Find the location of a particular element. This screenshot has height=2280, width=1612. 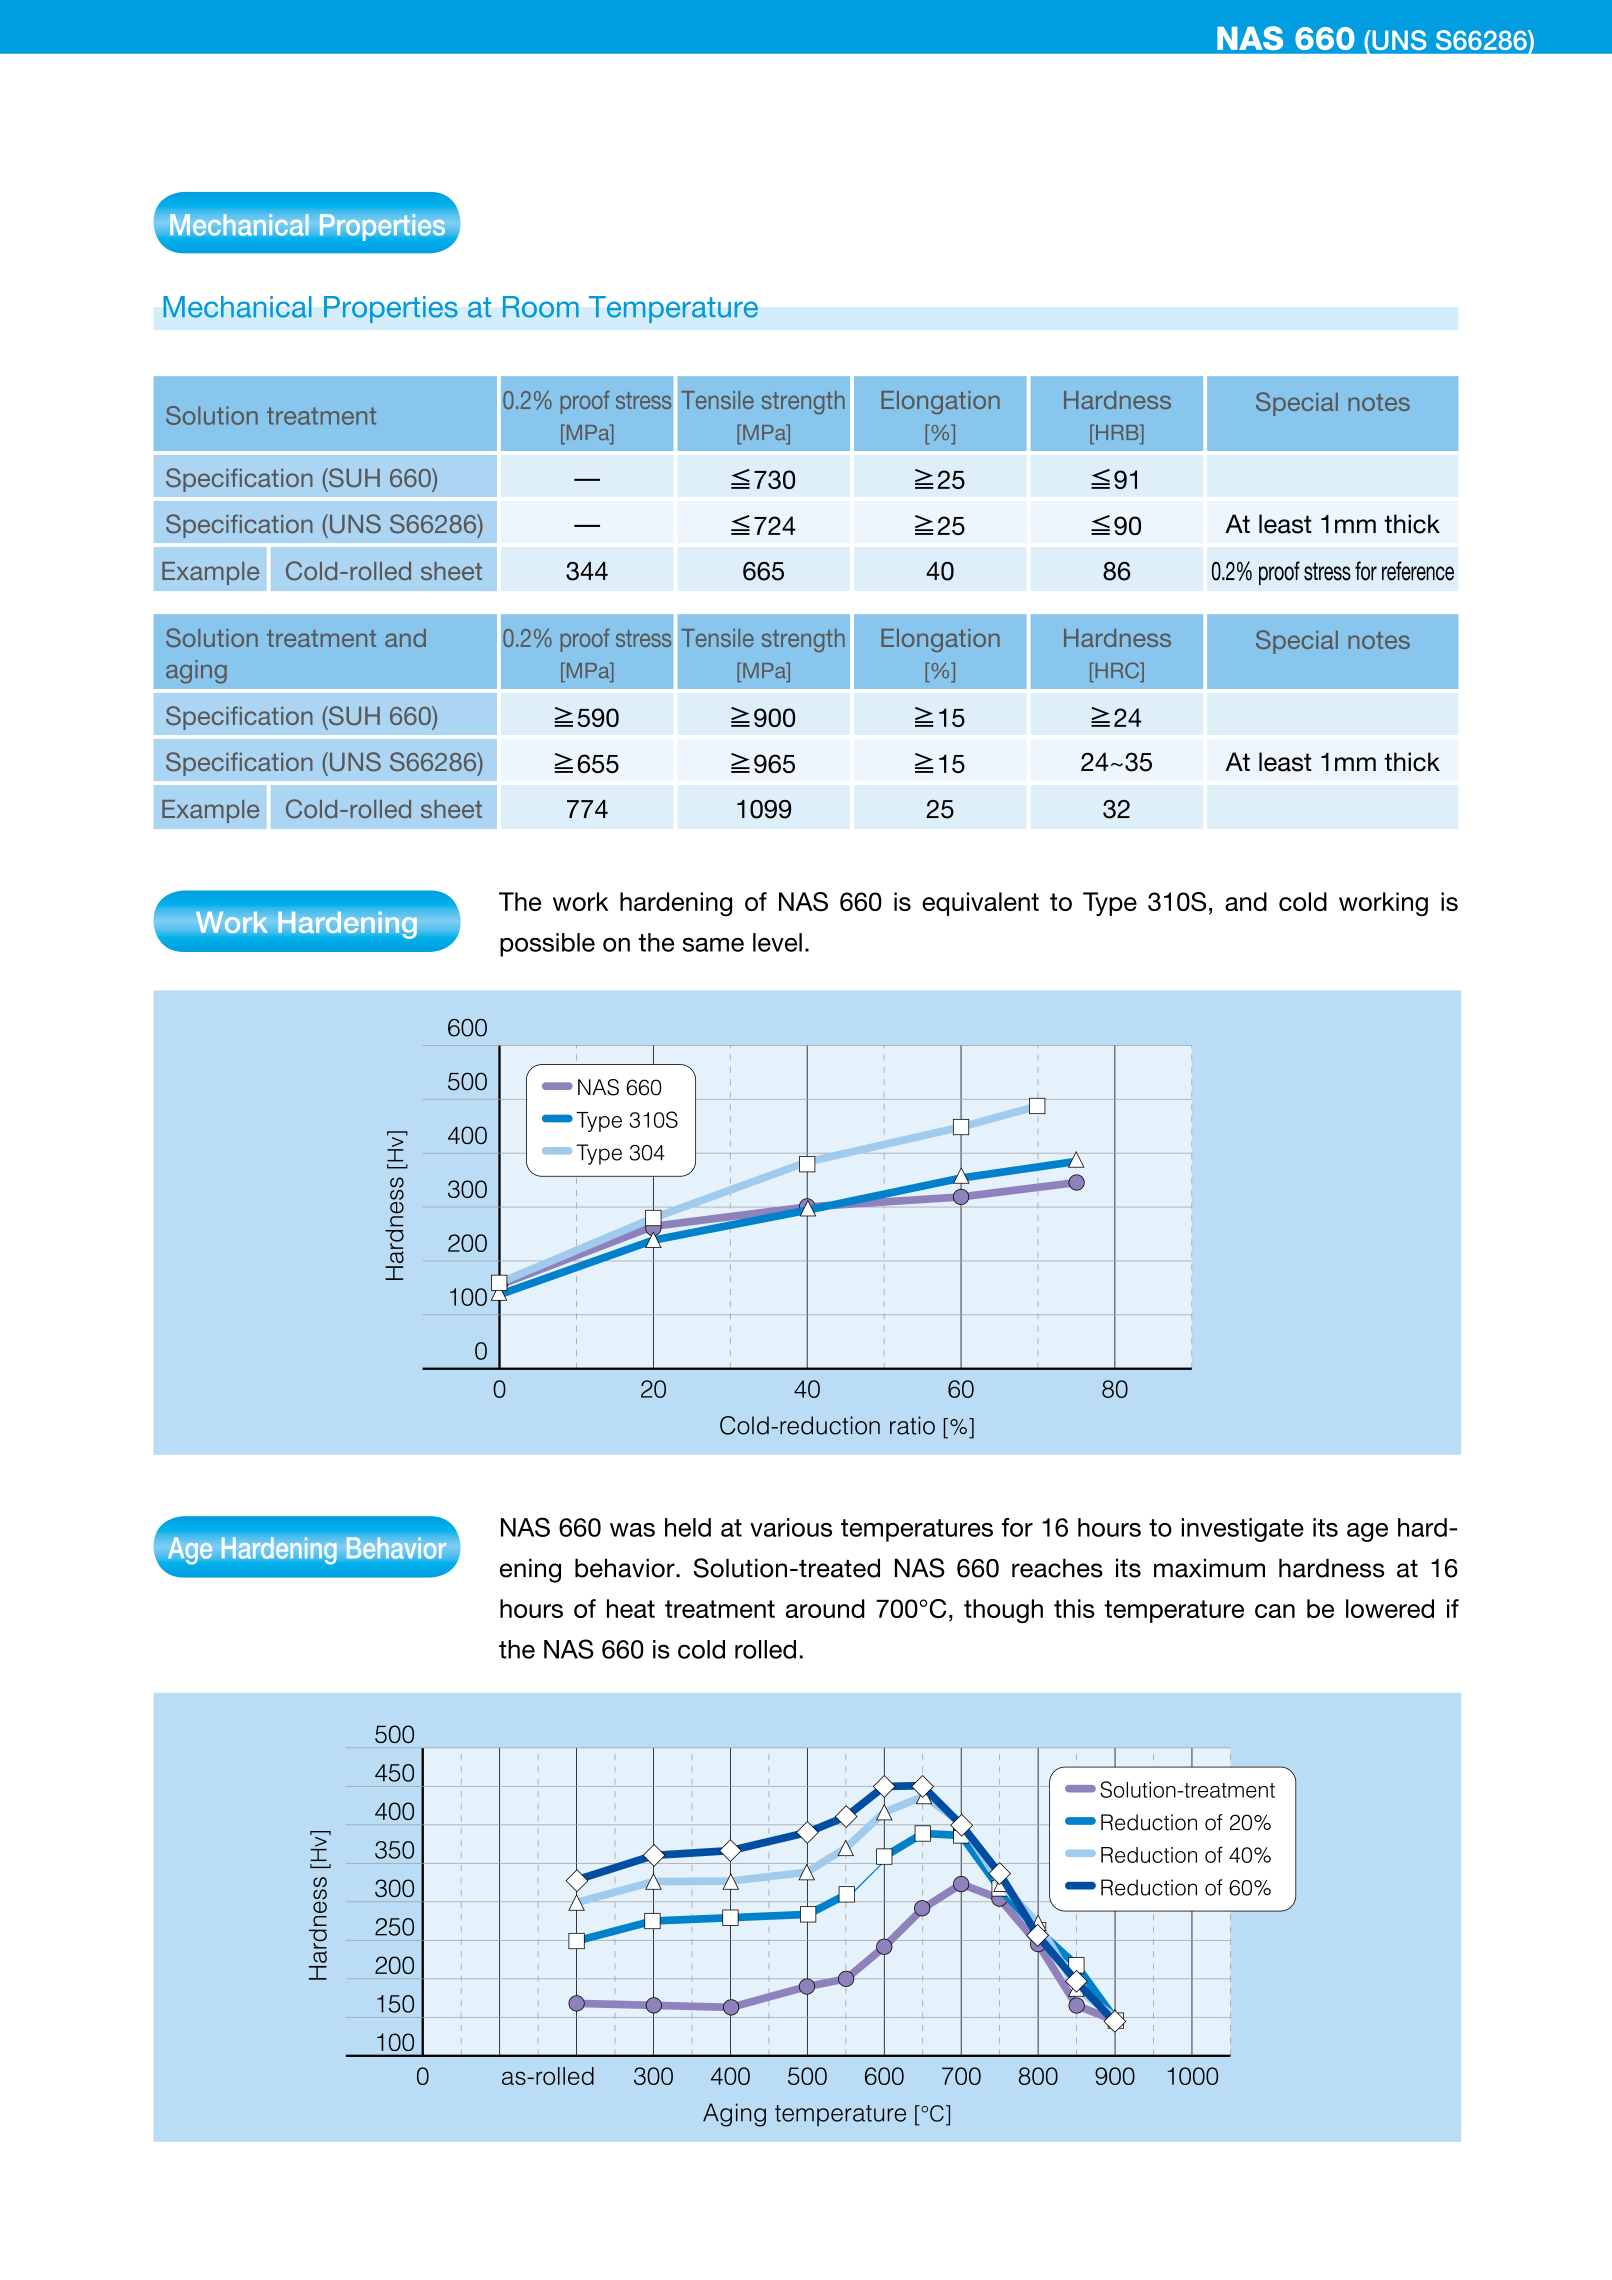

reference is located at coordinates (1418, 571).
